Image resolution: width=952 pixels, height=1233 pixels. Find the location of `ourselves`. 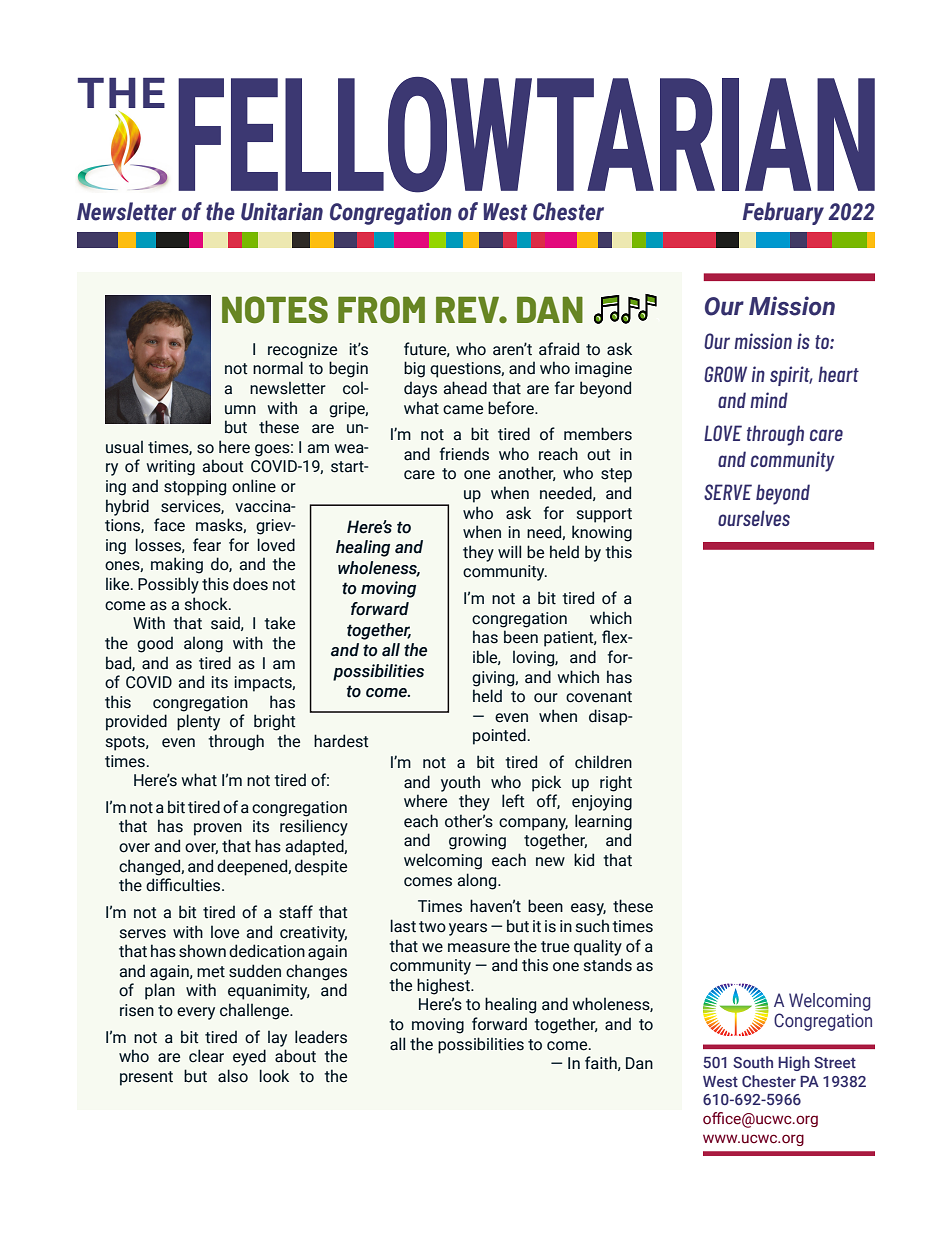

ourselves is located at coordinates (754, 518).
